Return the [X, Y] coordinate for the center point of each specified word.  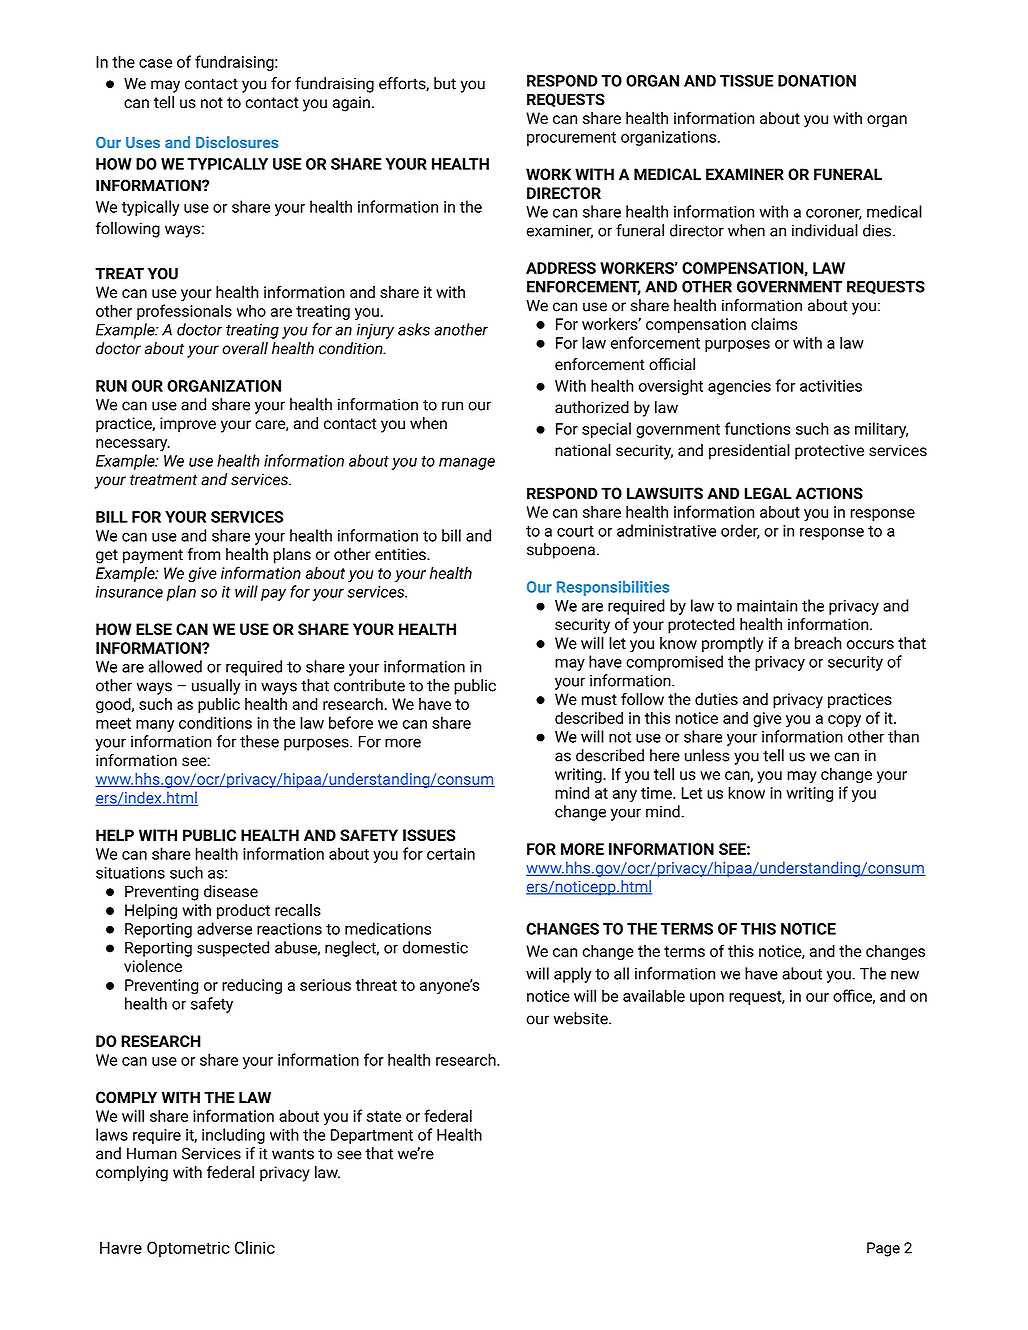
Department [372, 1136]
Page [883, 1249]
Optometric [188, 1249]
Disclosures [237, 142]
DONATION [817, 81]
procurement [571, 139]
